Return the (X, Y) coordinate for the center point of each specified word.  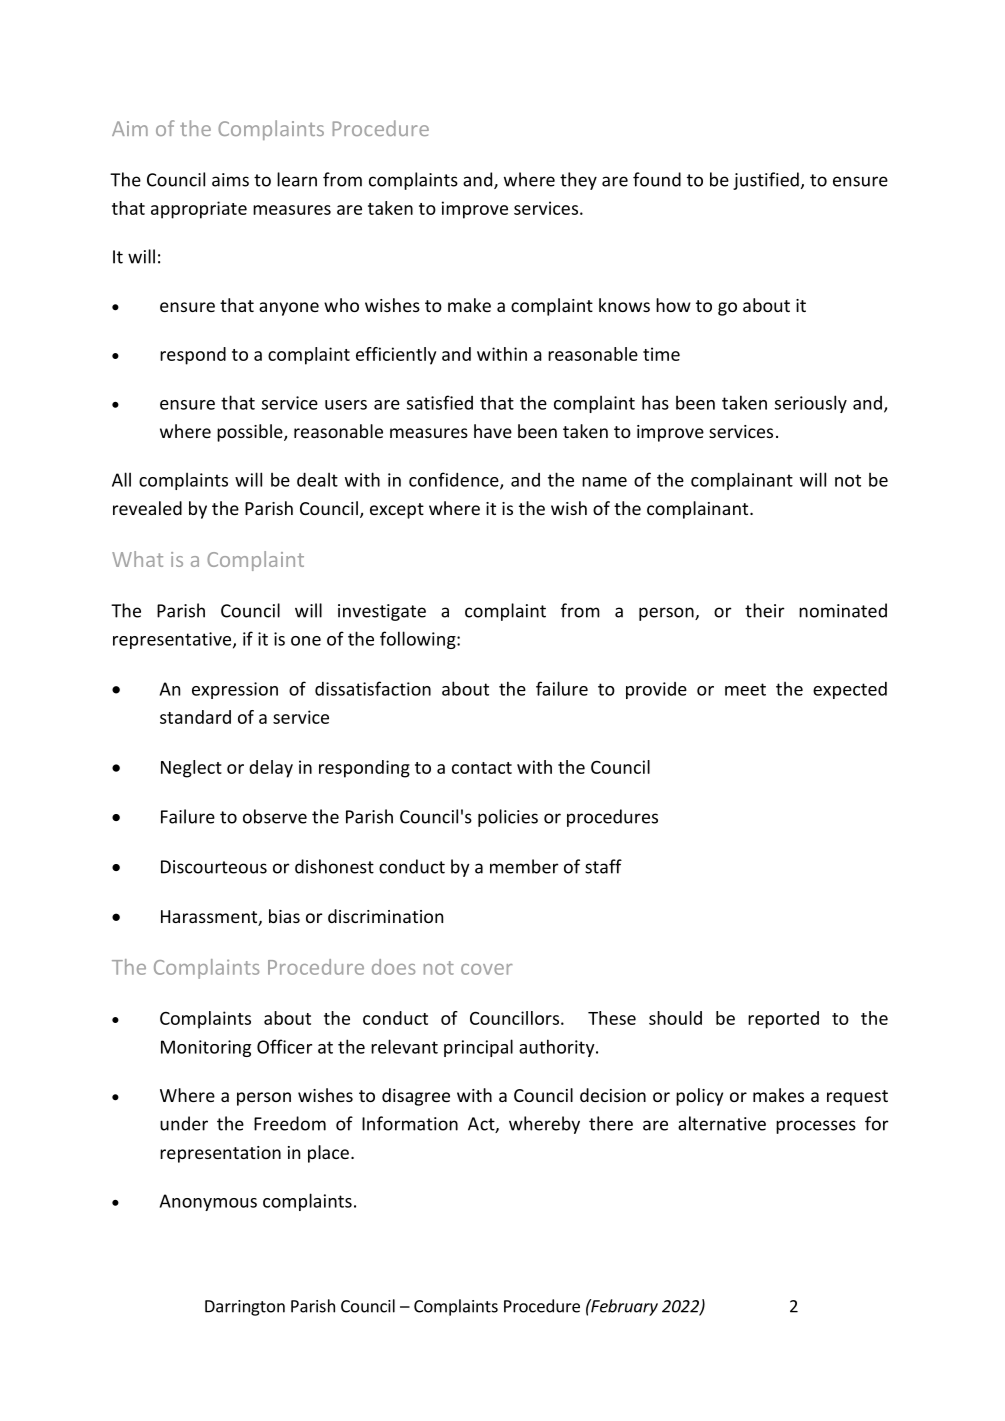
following (419, 640)
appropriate (199, 210)
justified (766, 181)
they (578, 181)
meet (745, 689)
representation (220, 1154)
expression (235, 690)
